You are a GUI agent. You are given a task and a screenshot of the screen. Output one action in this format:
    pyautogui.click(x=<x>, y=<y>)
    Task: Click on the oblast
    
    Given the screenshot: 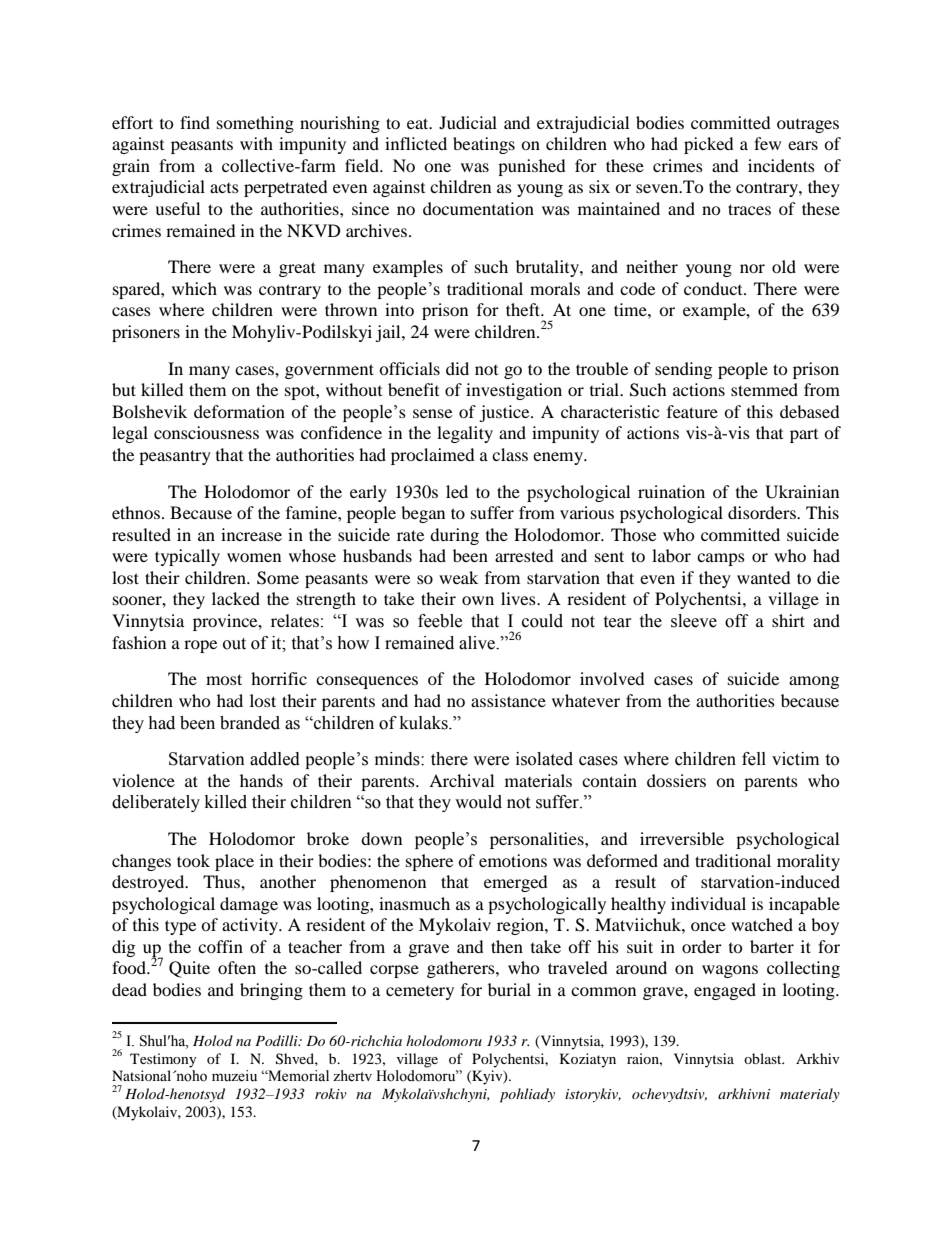 What is the action you would take?
    pyautogui.click(x=764, y=1058)
